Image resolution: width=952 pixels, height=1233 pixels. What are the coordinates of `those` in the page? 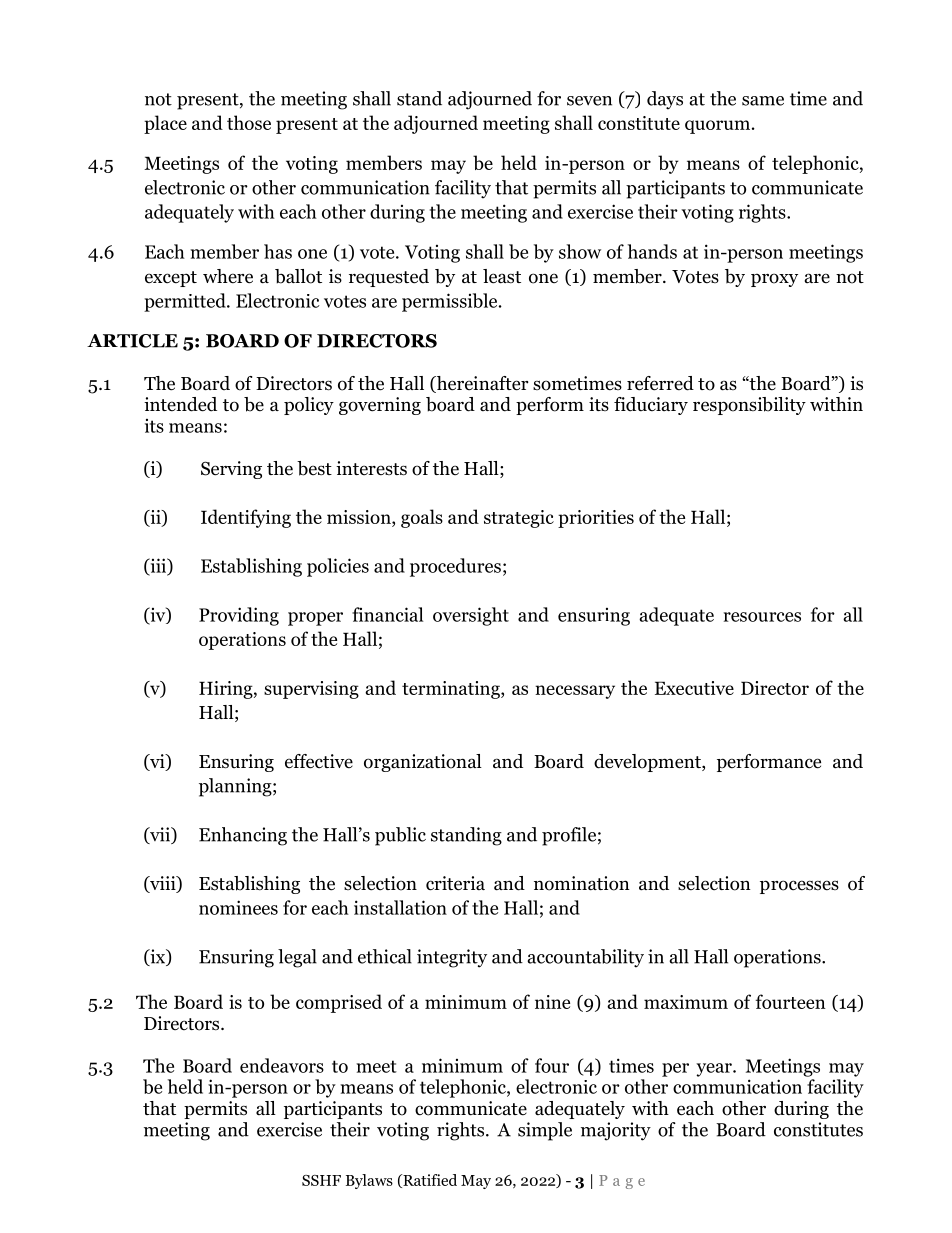 It's located at (249, 122).
